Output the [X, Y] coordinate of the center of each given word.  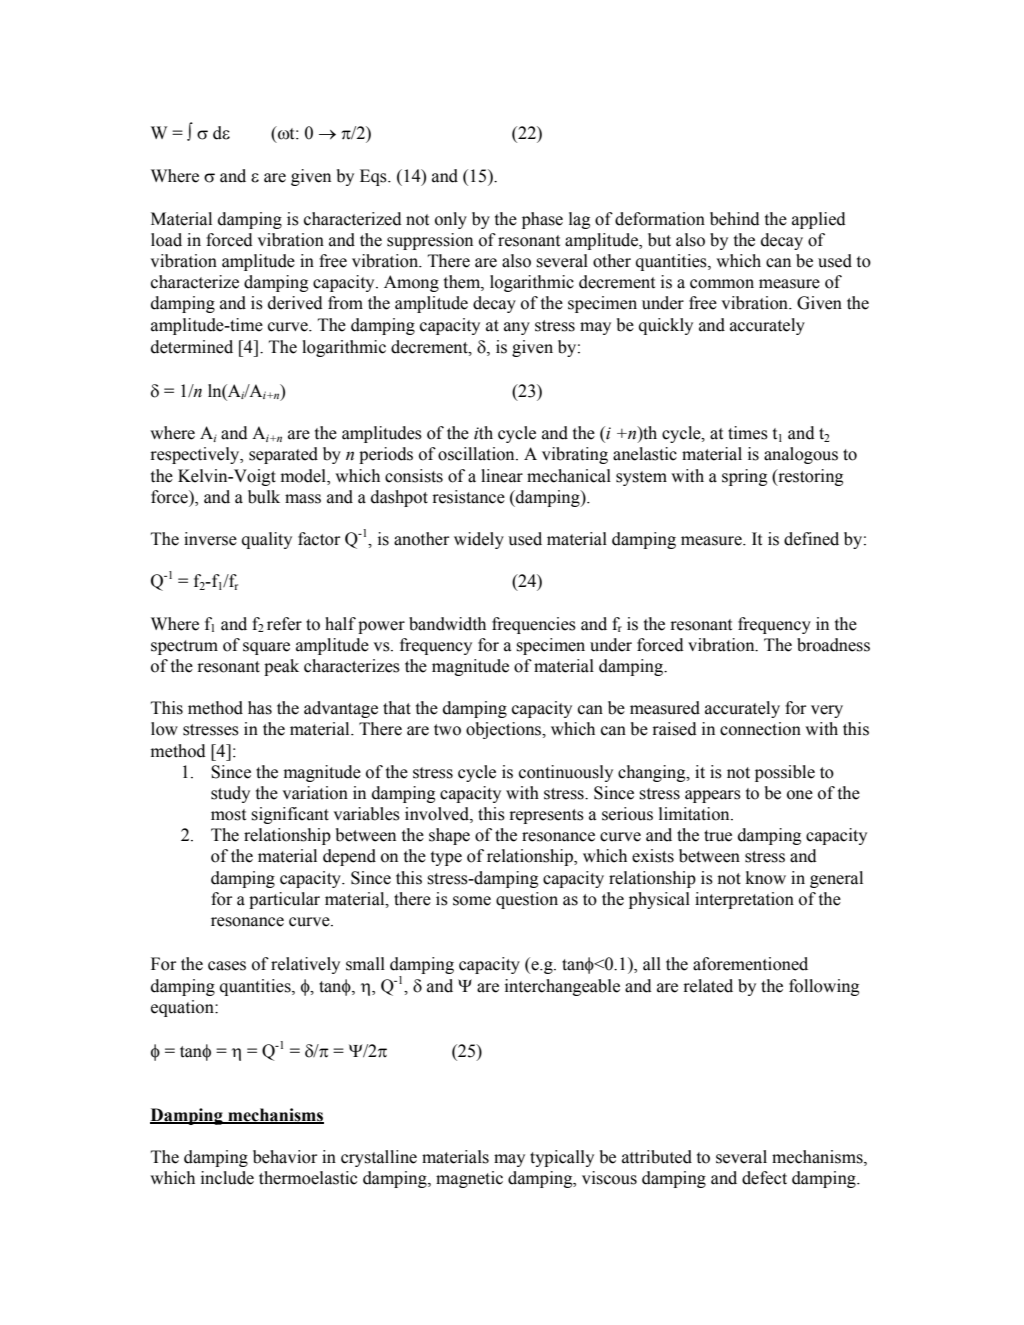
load [166, 240]
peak [281, 667]
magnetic [469, 1179]
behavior [285, 1157]
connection [760, 729]
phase [542, 220]
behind [735, 219]
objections [505, 730]
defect [764, 1178]
